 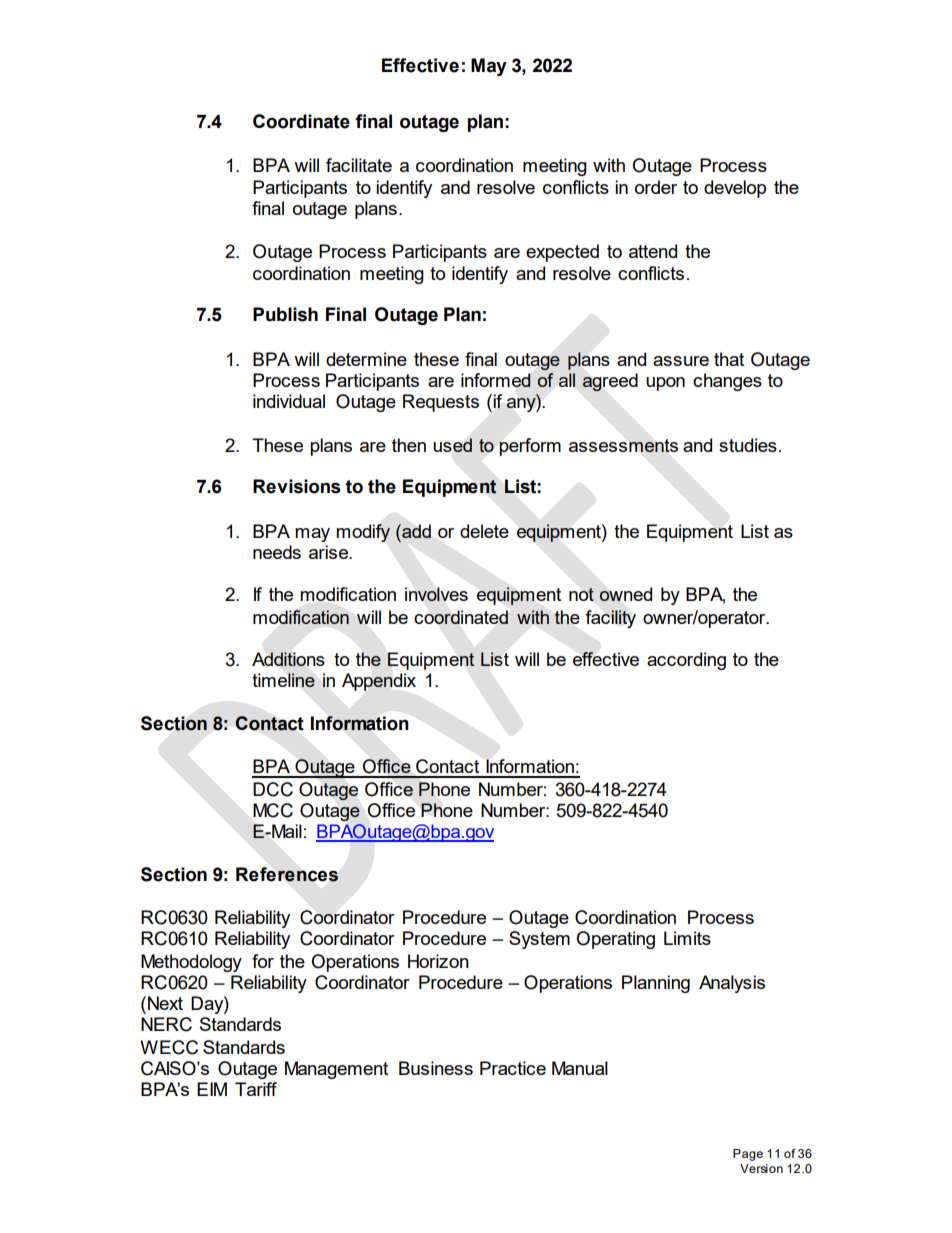 I want to click on Appendix, so click(x=379, y=682).
